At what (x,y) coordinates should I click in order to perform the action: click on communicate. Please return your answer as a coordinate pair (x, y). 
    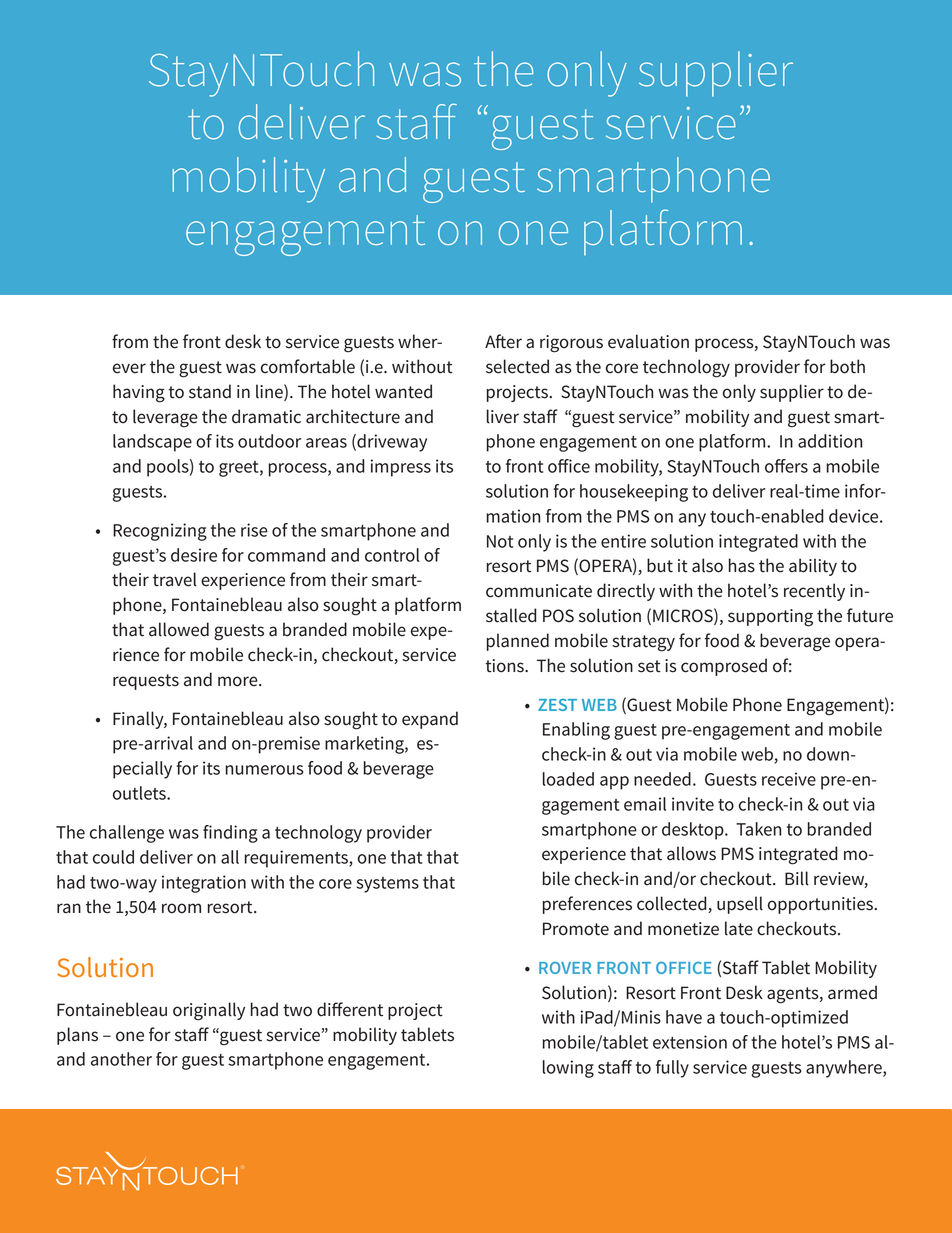
    Looking at the image, I should click on (539, 591).
